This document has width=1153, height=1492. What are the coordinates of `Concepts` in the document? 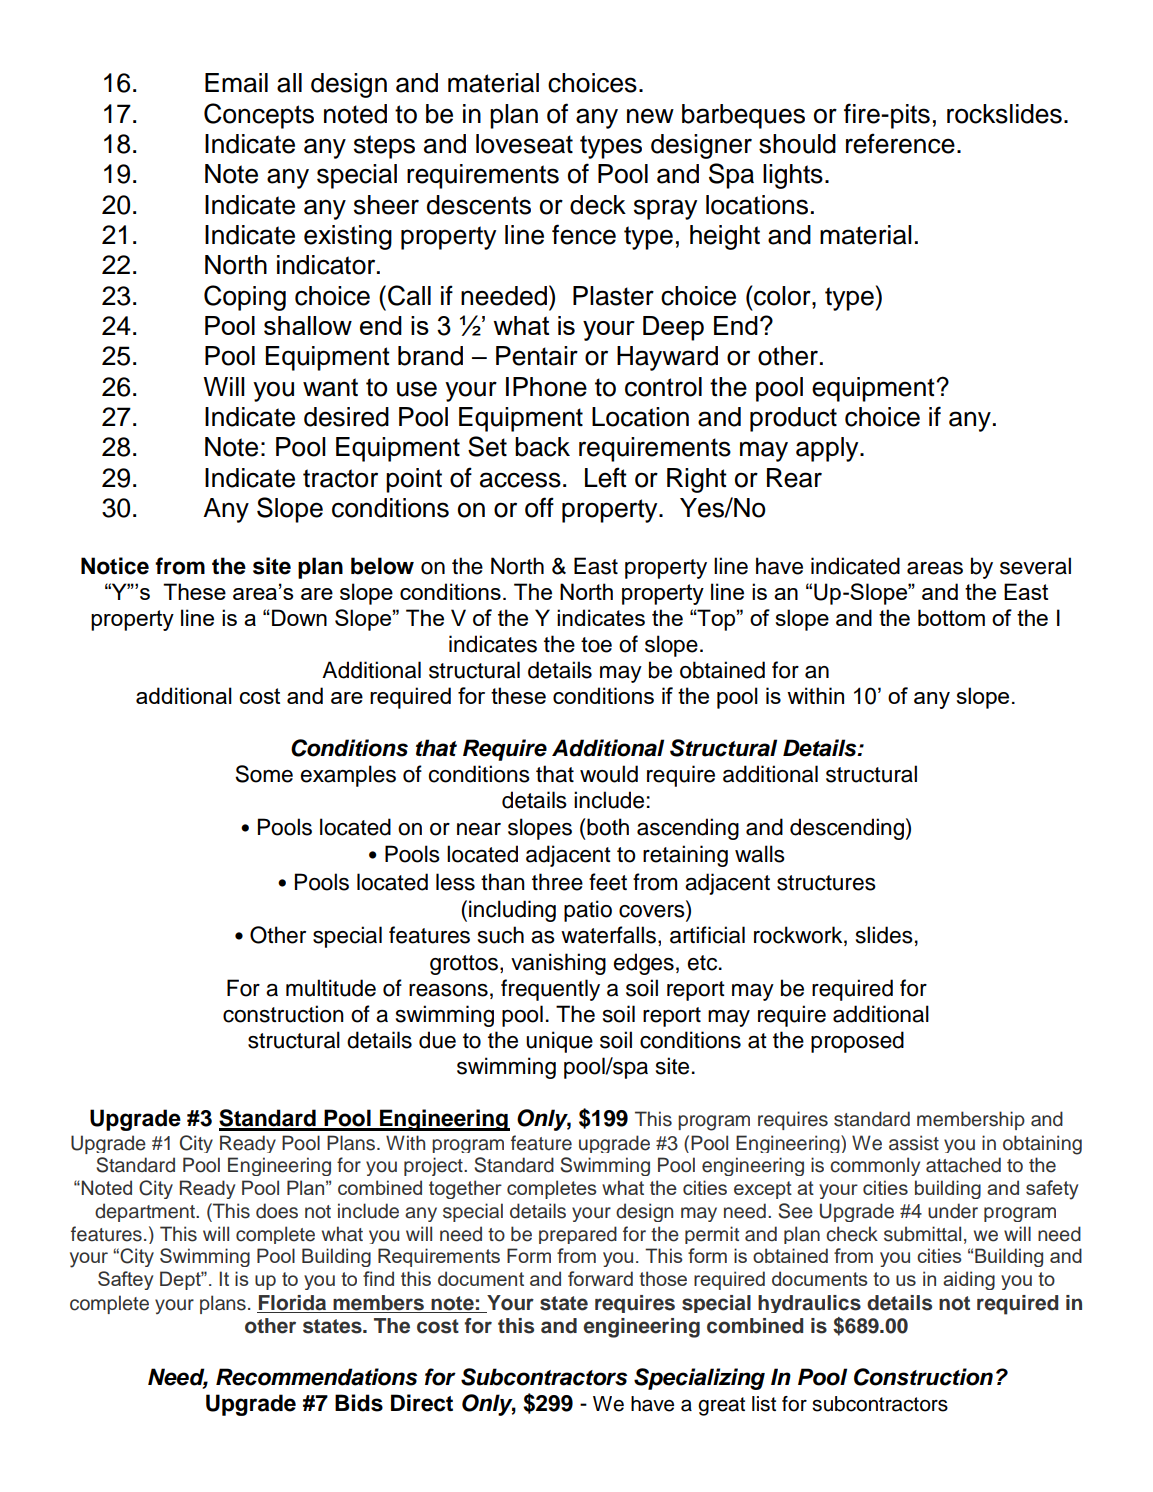 It's located at (259, 116).
